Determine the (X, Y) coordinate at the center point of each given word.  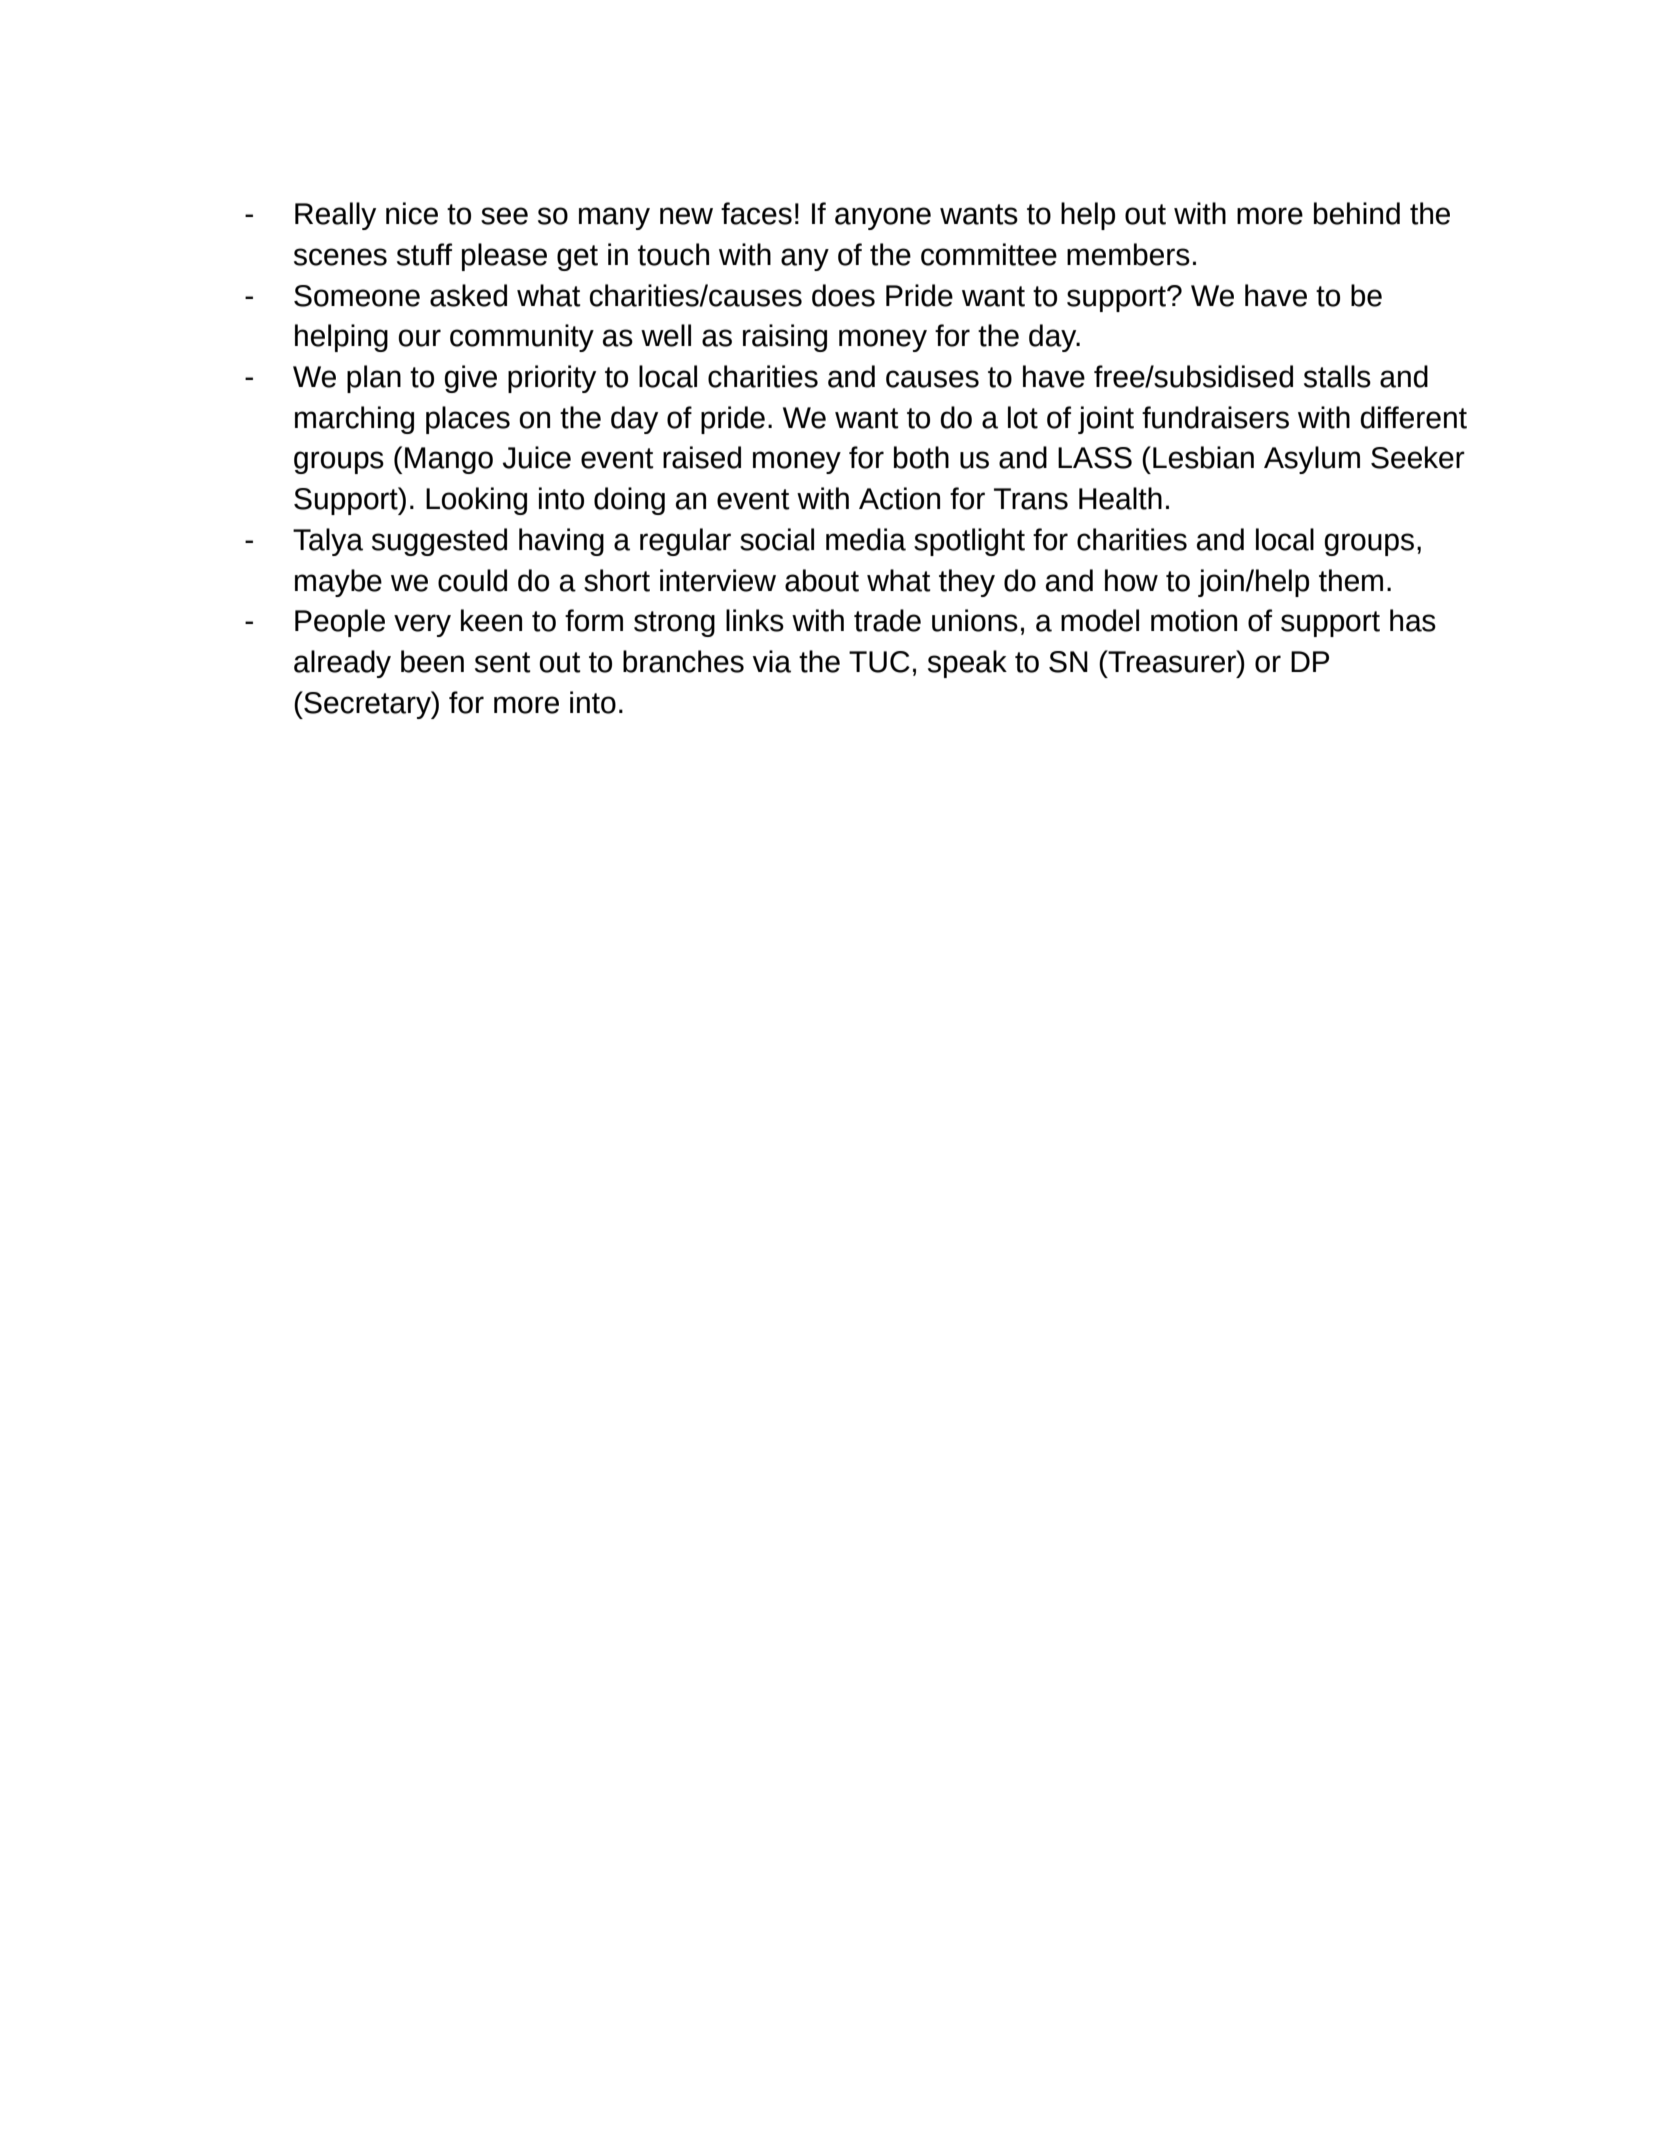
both (921, 457)
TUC (879, 662)
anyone (883, 218)
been (432, 661)
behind (1357, 213)
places (468, 420)
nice (412, 213)
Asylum (1312, 460)
